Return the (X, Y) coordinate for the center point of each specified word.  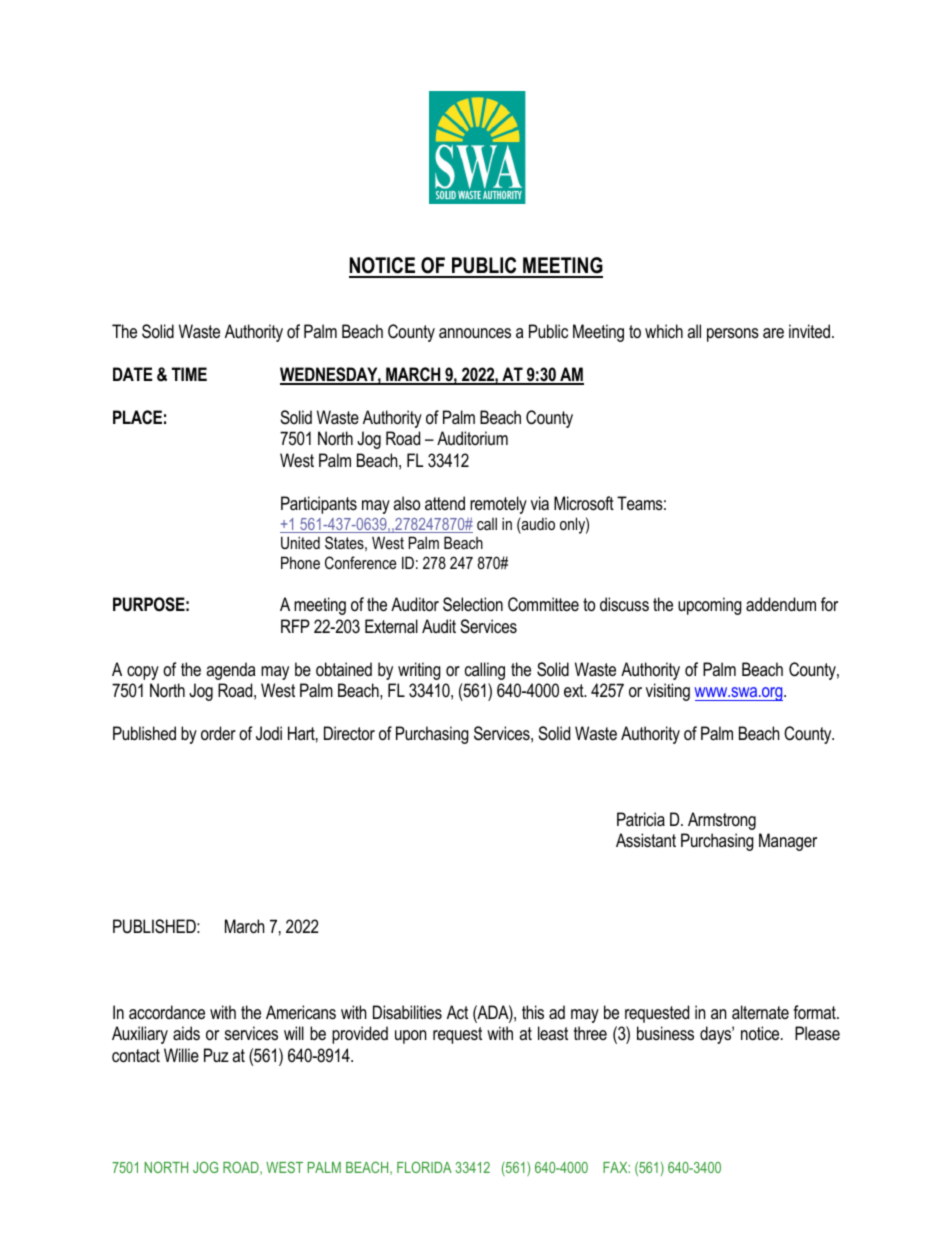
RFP (295, 626)
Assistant (646, 840)
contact (136, 1056)
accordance (167, 1012)
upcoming (710, 606)
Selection (473, 604)
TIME (189, 374)
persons (733, 335)
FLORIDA (424, 1167)
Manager (788, 842)
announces (475, 333)
